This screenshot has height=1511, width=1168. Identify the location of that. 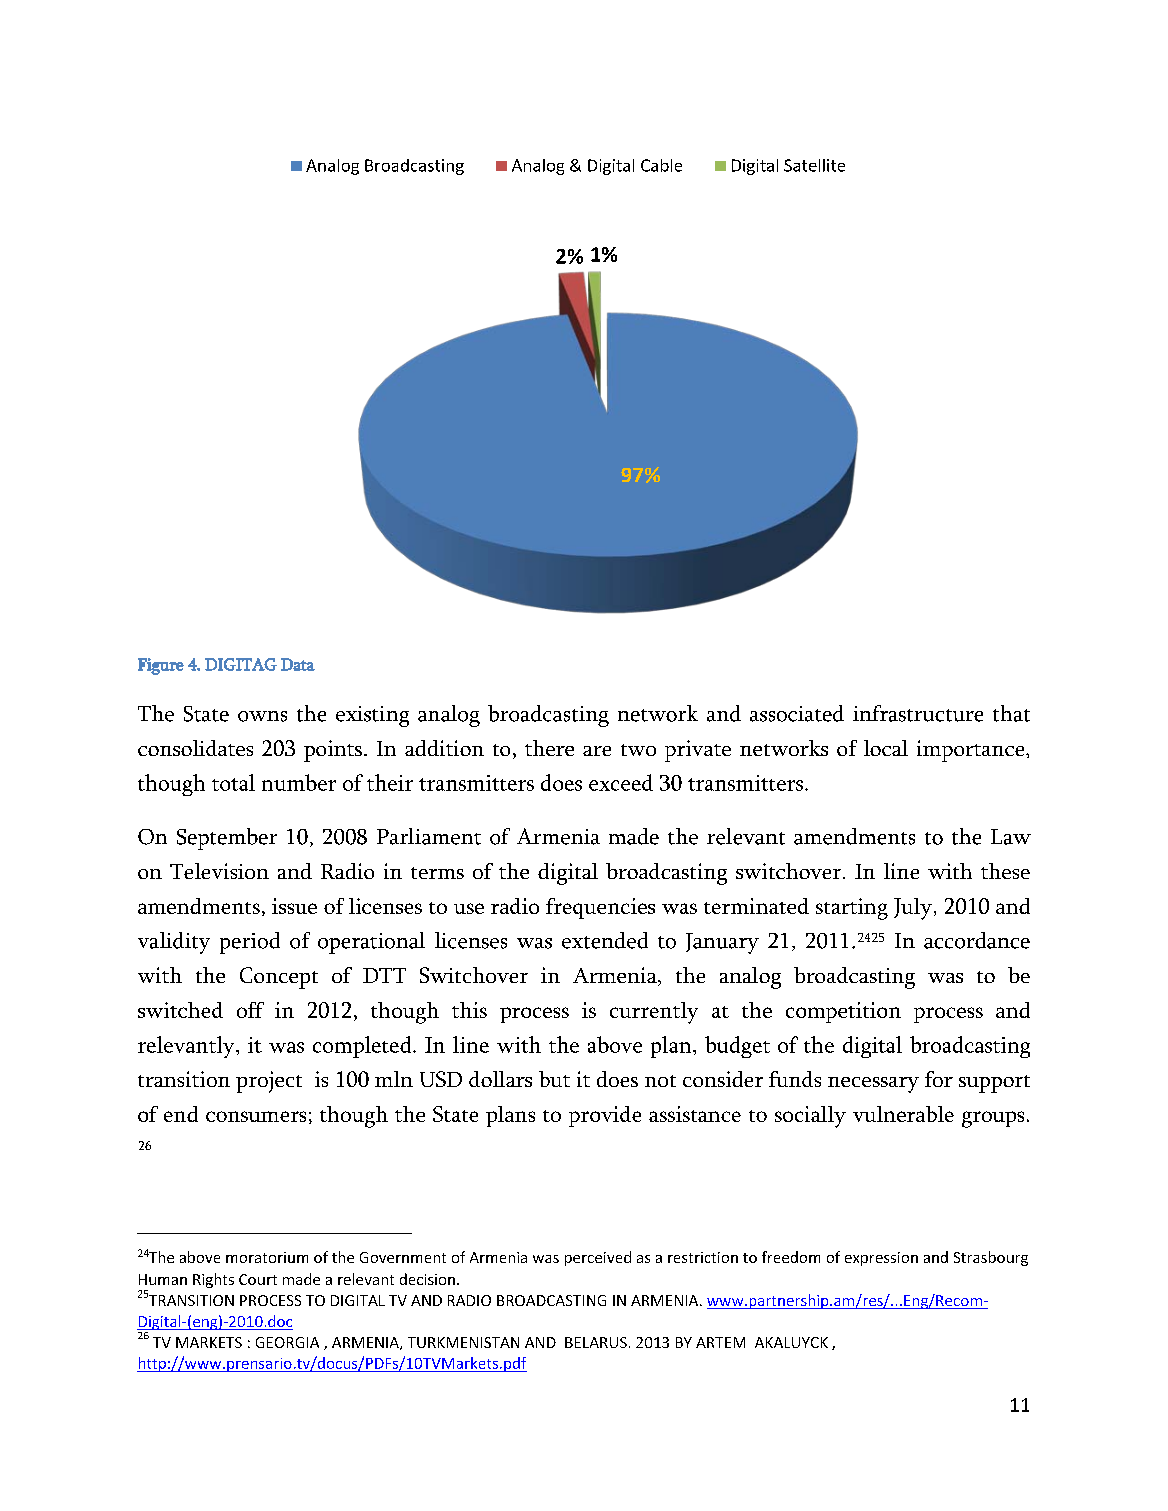
(1011, 713).
